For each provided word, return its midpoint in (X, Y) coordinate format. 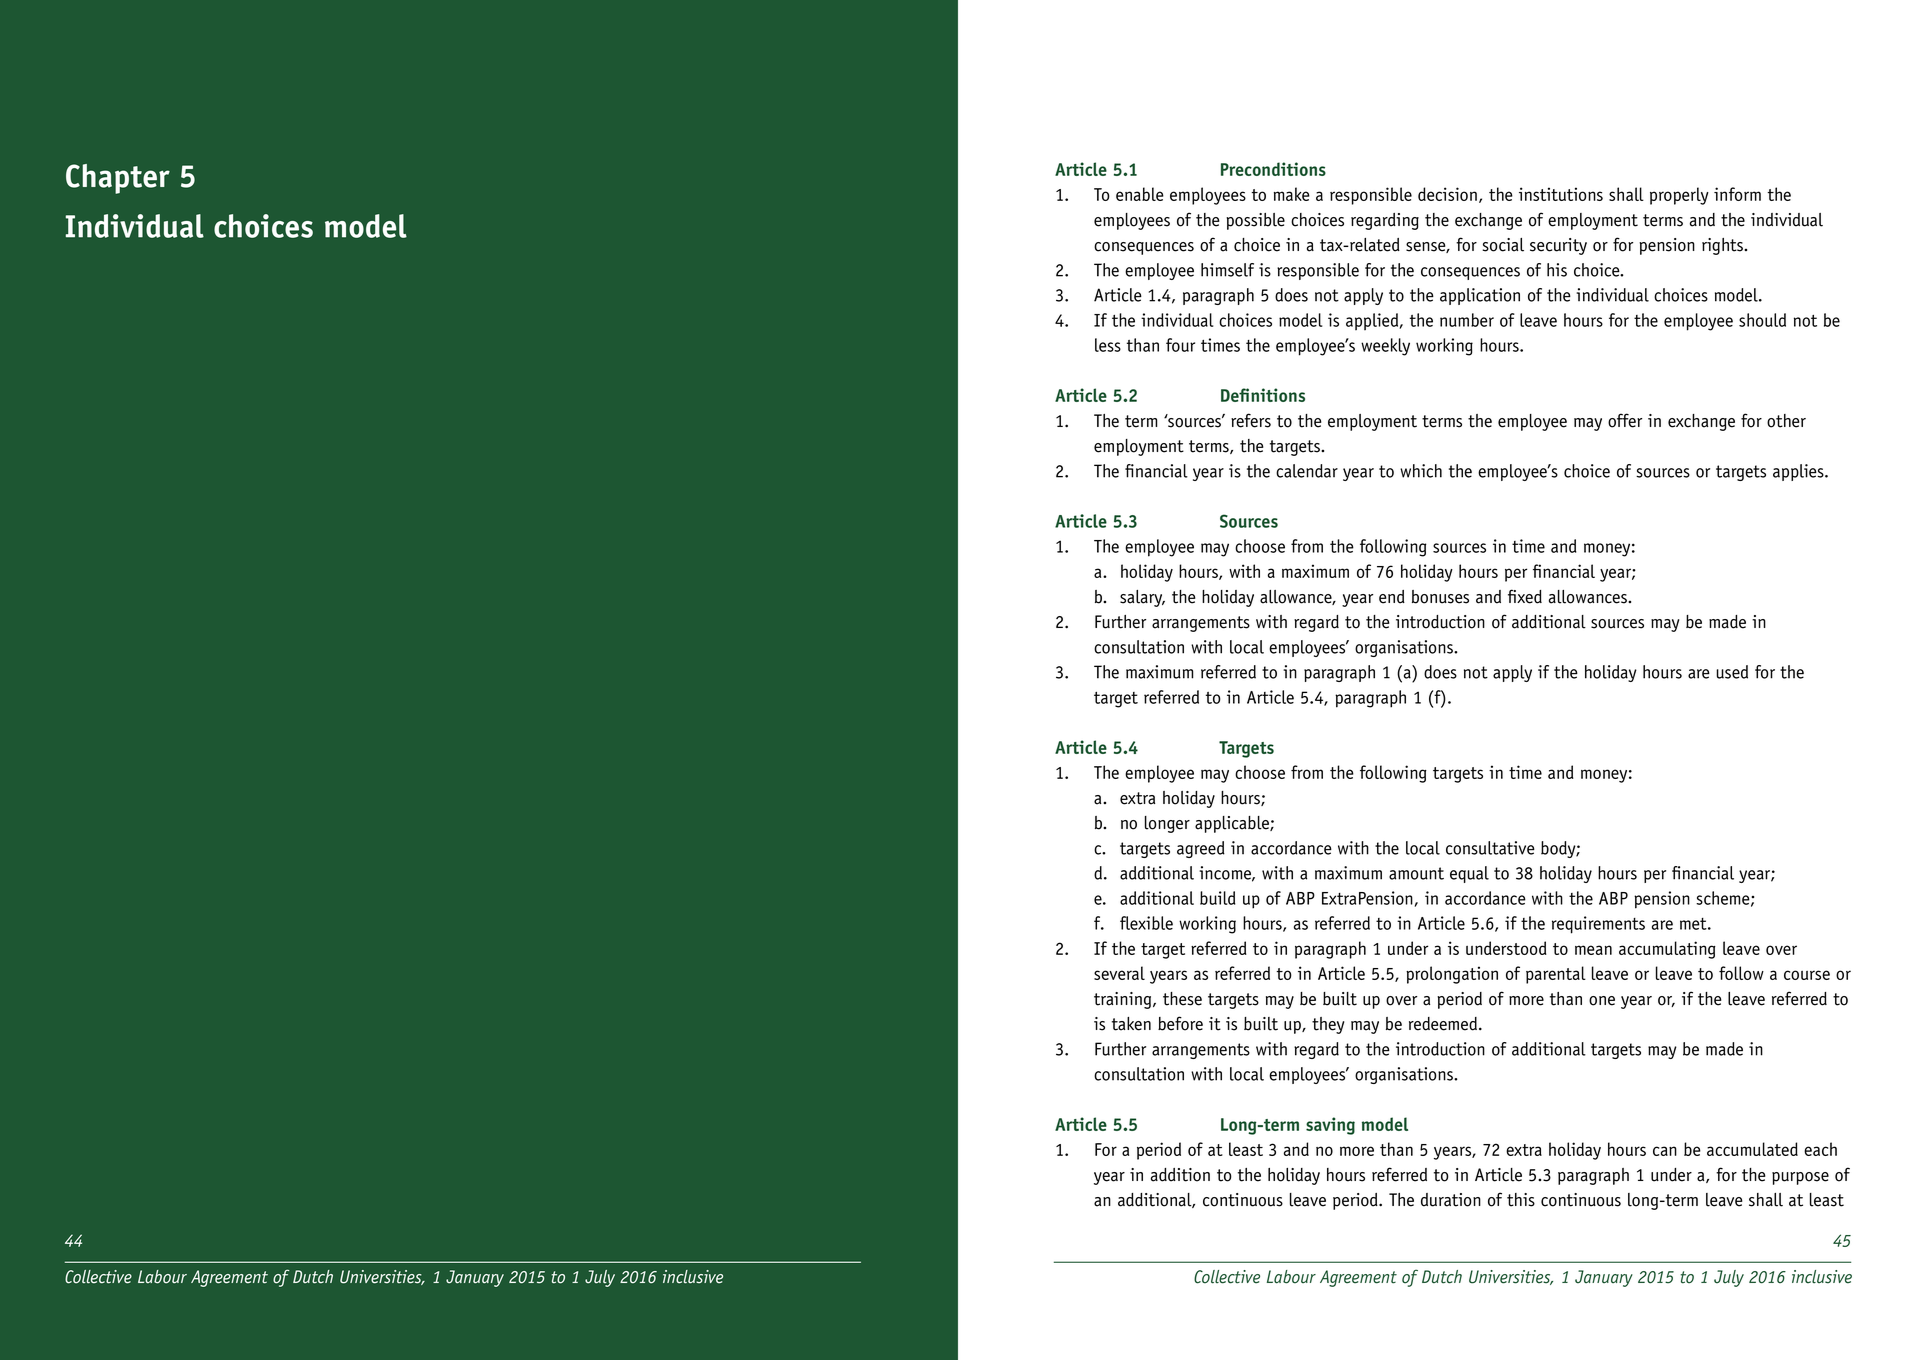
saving (1330, 1126)
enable (1140, 194)
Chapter (118, 179)
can (1665, 1151)
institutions (1561, 194)
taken (1131, 1024)
